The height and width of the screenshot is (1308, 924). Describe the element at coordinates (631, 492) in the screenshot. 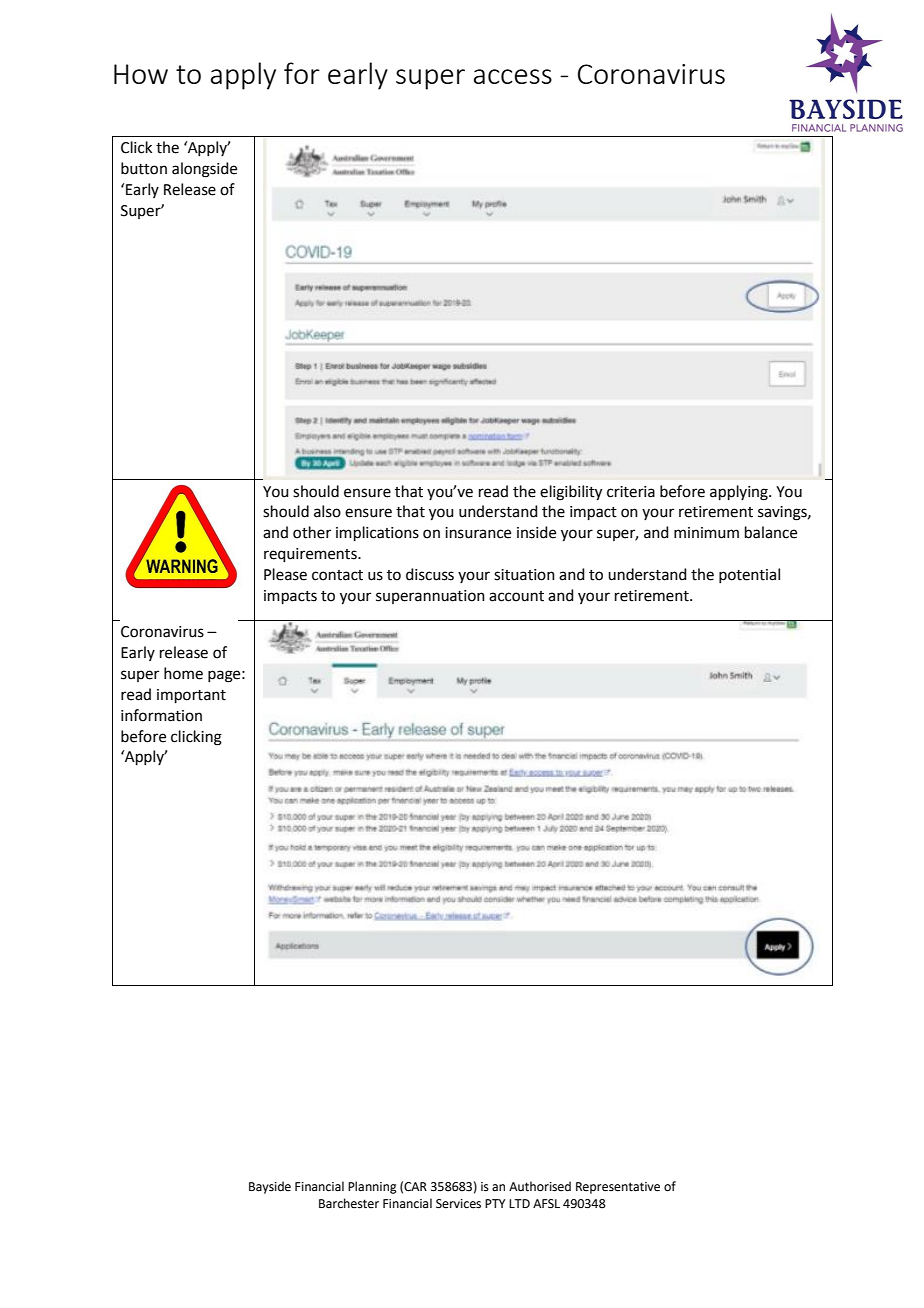

I see `criteria` at that location.
